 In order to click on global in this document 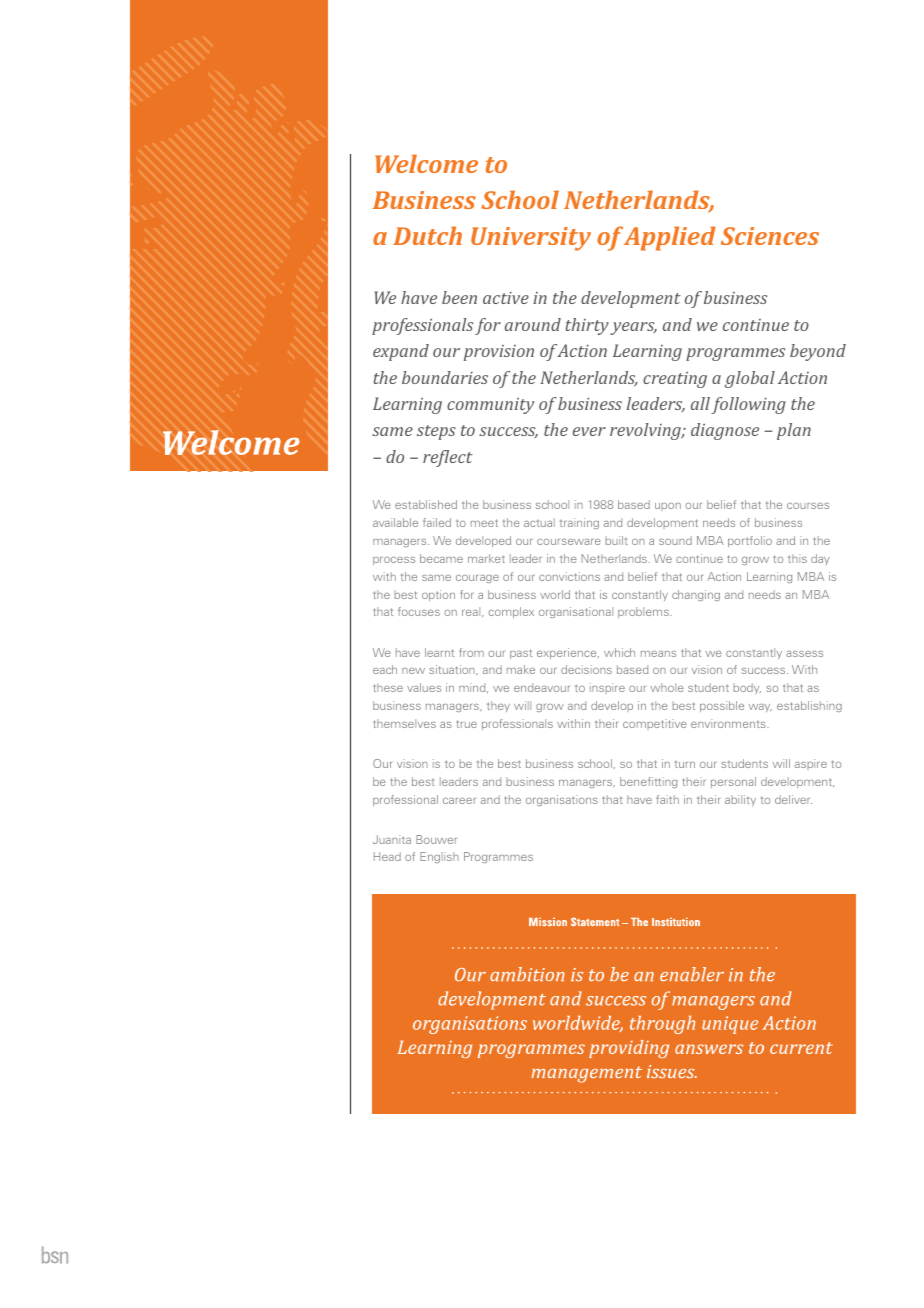, I will do `click(750, 379)`.
